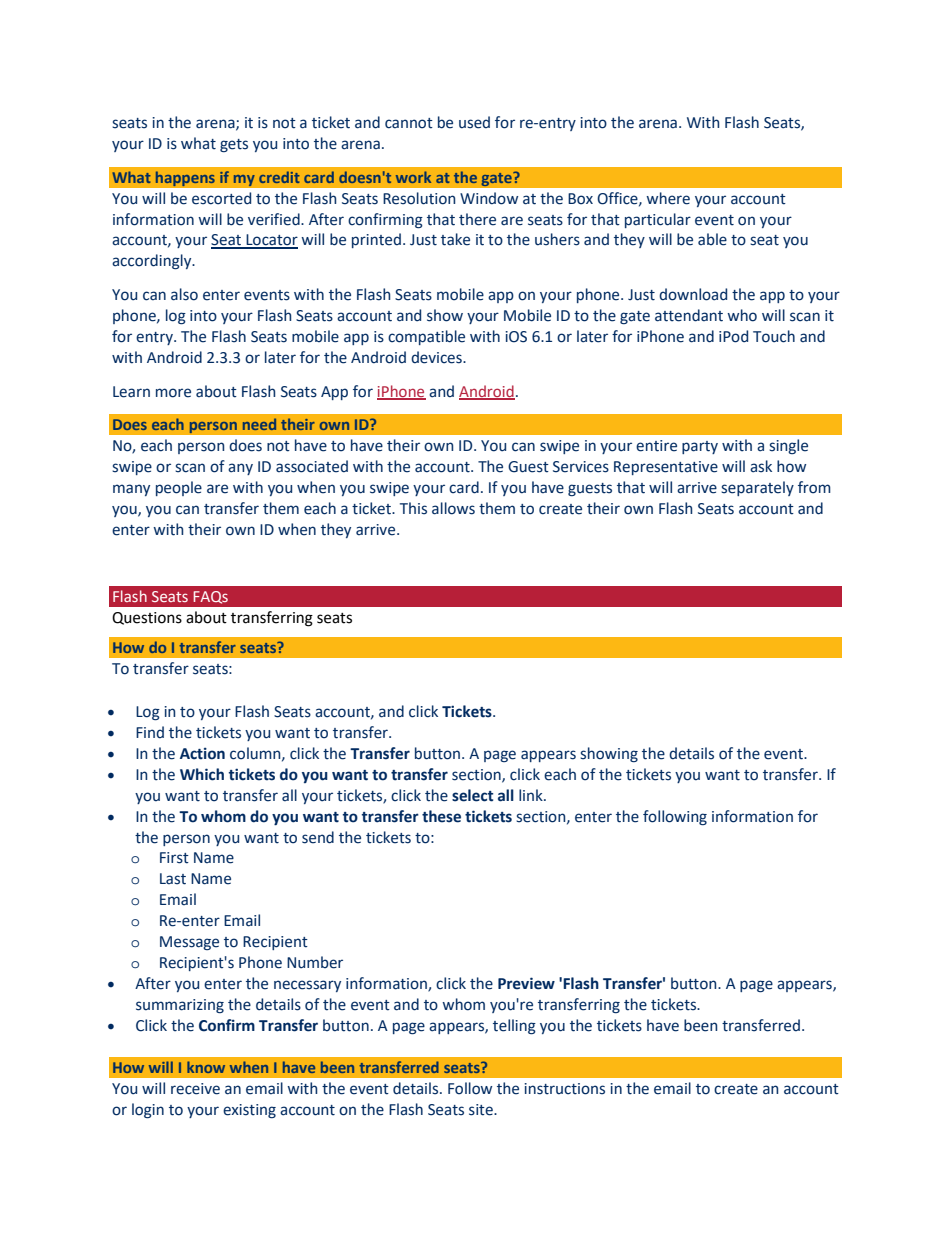  What do you see at coordinates (234, 145) in the screenshot?
I see `gets` at bounding box center [234, 145].
